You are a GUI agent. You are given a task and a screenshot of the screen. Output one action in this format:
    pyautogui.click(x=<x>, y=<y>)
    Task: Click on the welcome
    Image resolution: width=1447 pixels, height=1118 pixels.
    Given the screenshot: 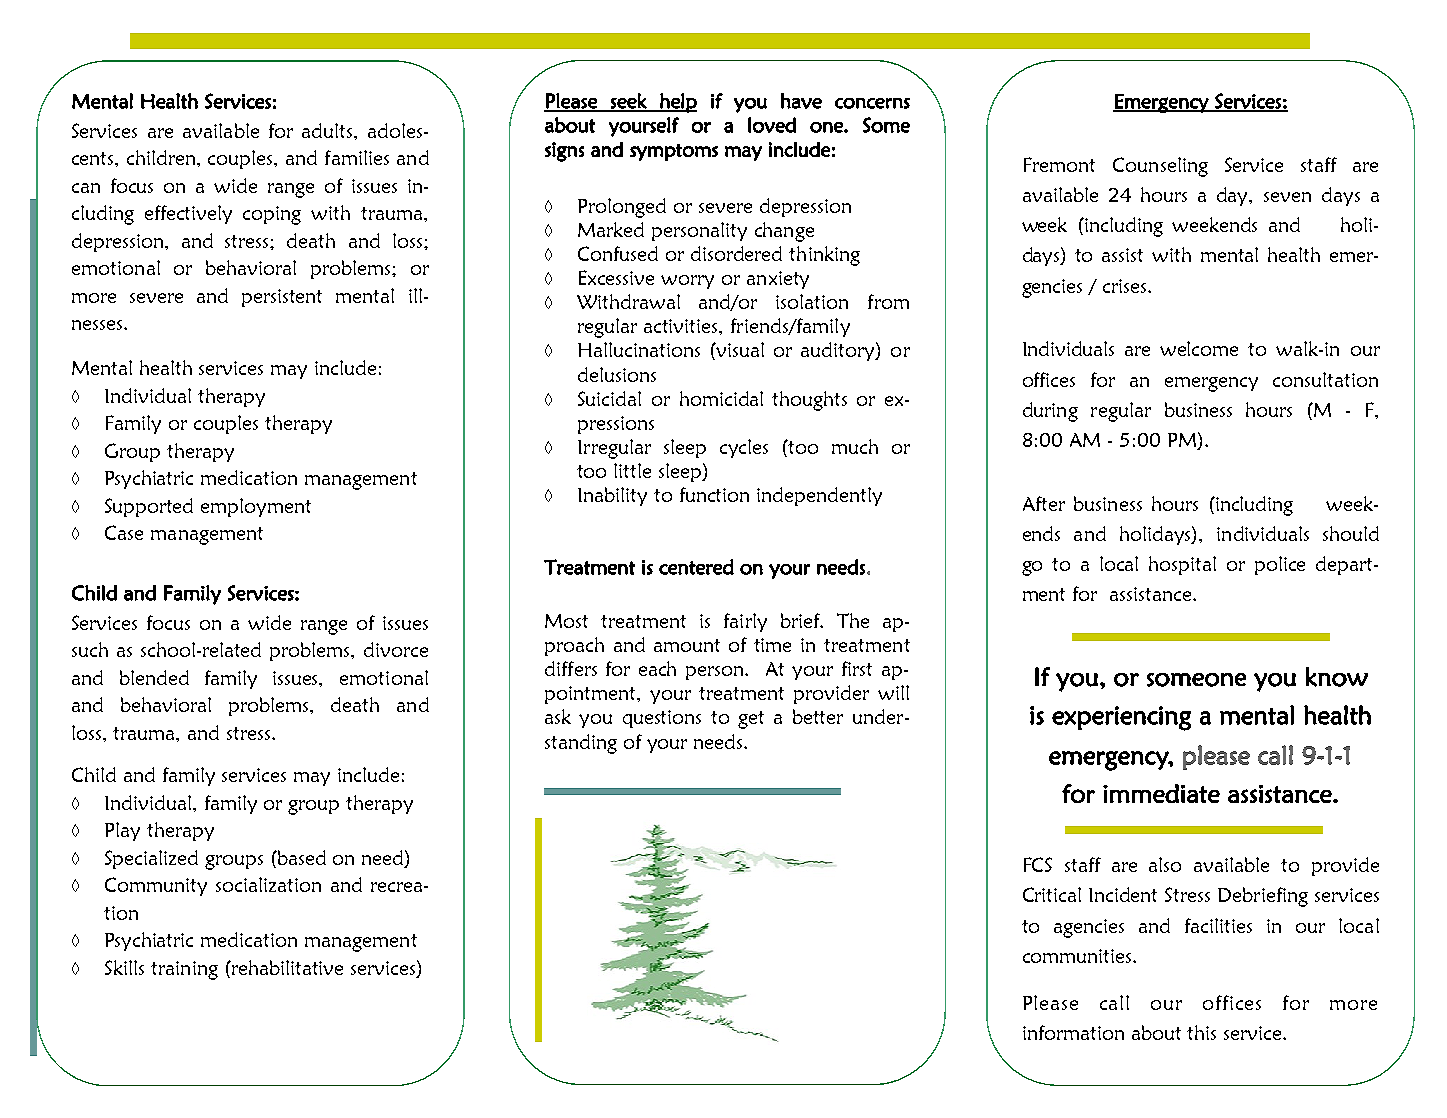 What is the action you would take?
    pyautogui.click(x=1199, y=348)
